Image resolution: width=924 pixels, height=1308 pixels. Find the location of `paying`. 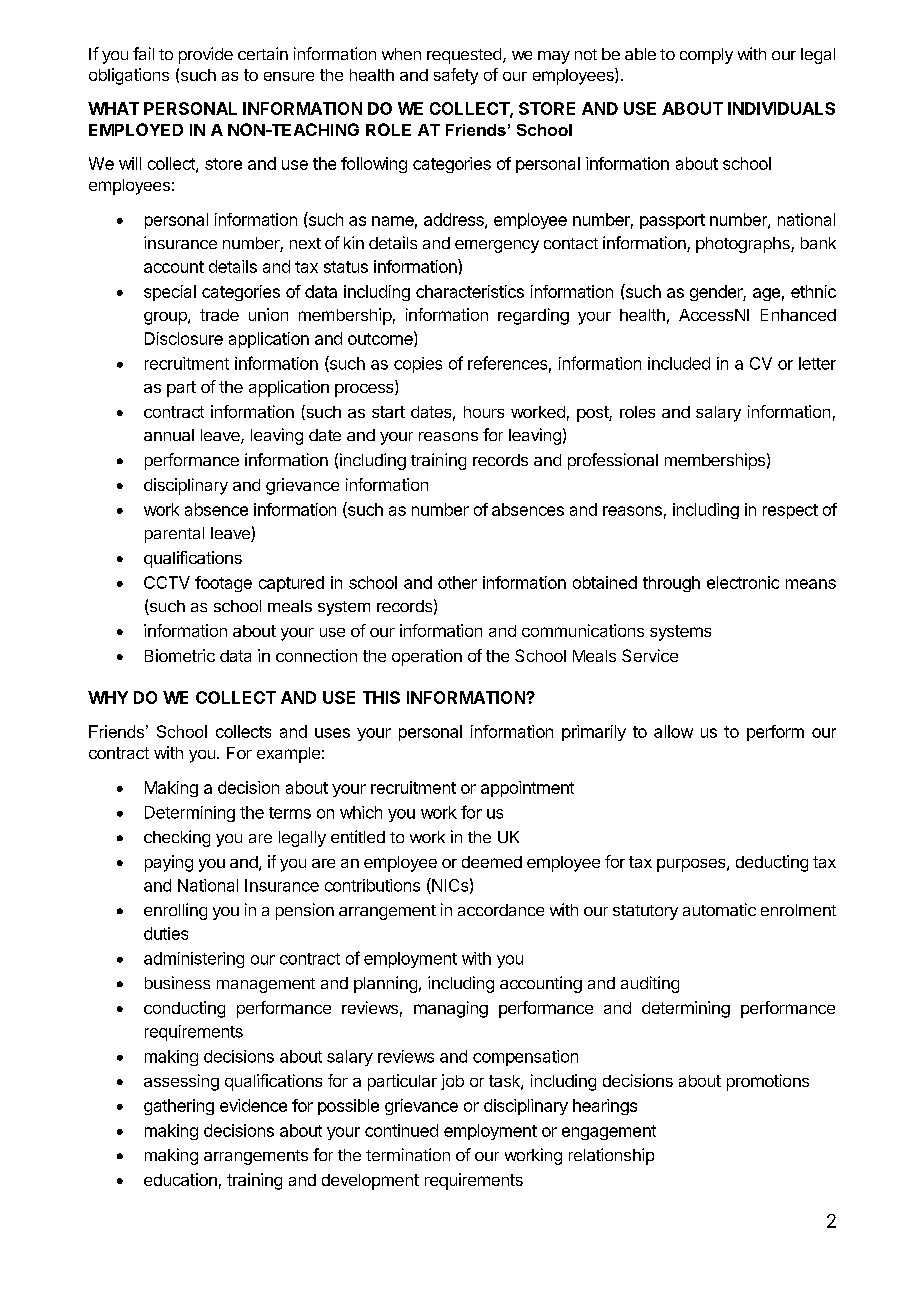

paying is located at coordinates (169, 863).
